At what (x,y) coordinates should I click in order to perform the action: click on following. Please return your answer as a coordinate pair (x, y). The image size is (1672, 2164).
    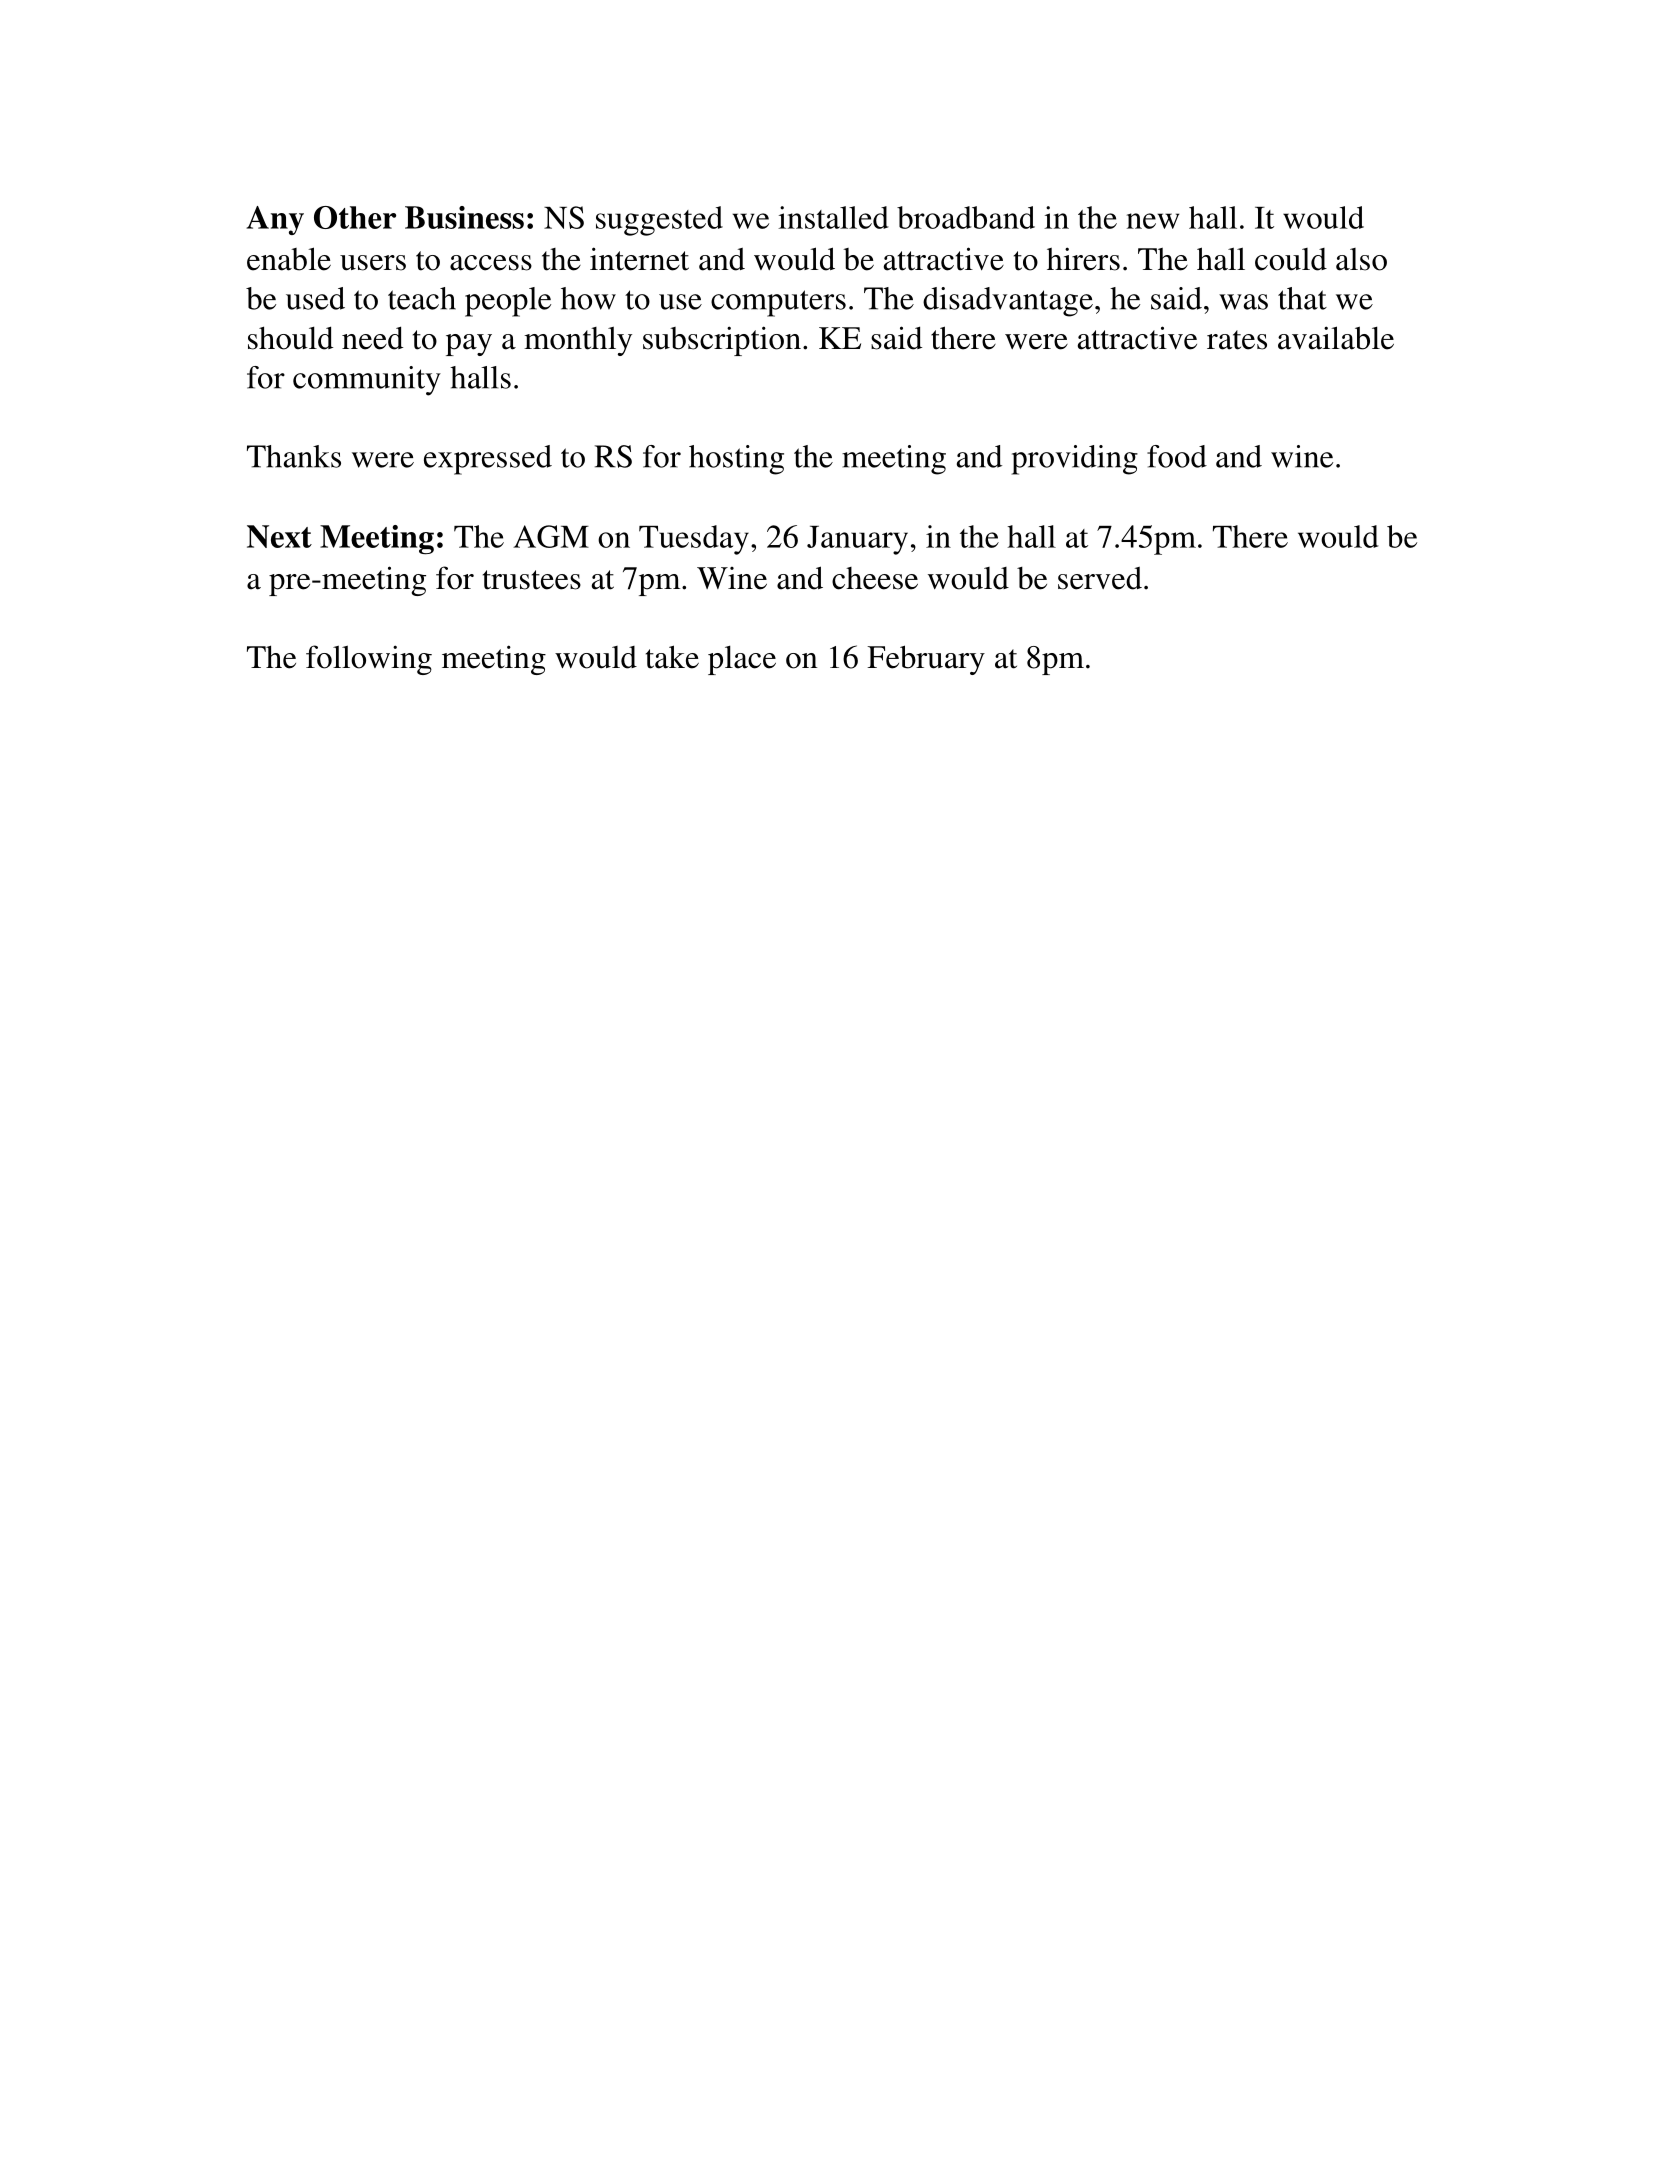
    Looking at the image, I should click on (369, 660).
